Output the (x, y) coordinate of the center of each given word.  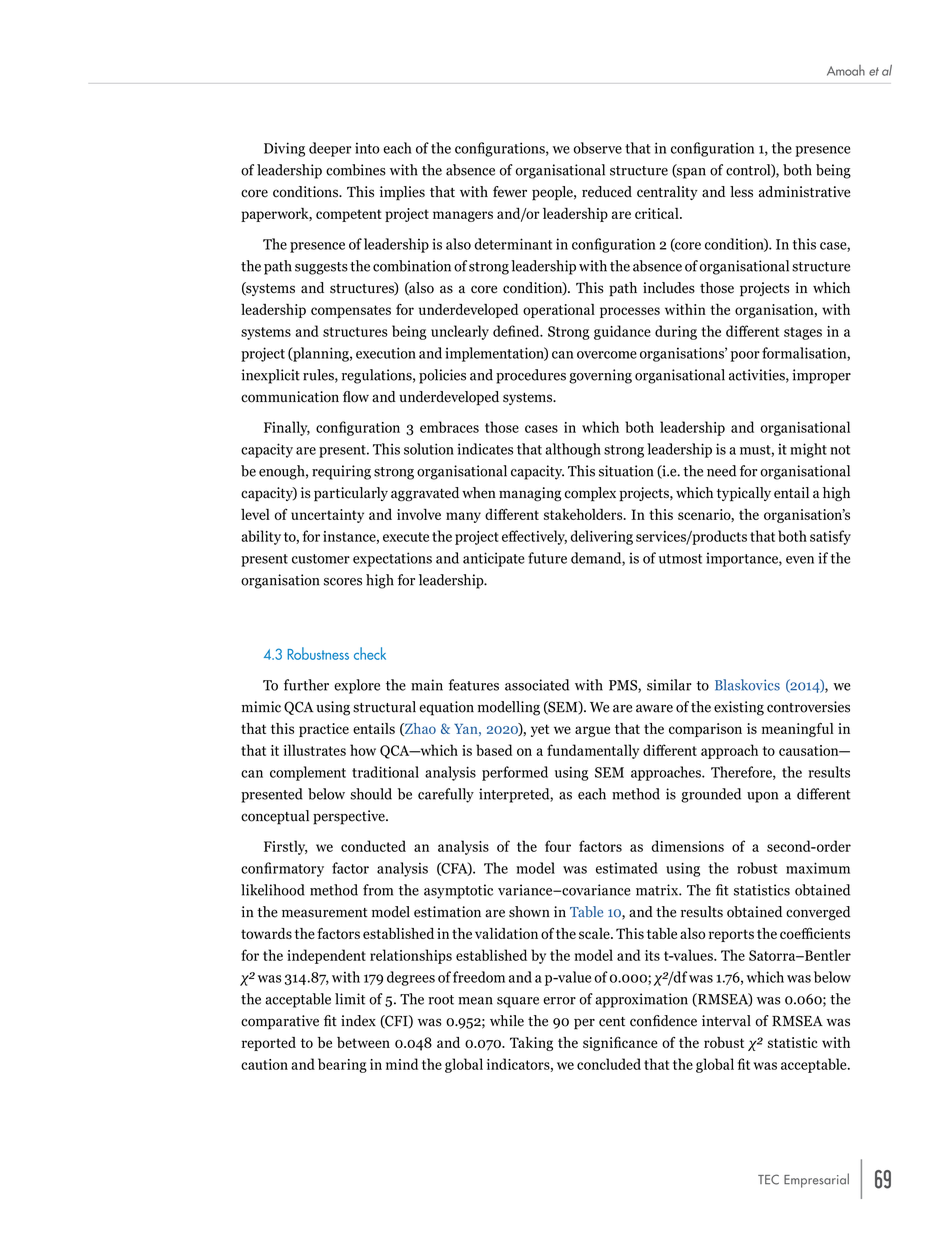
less (741, 192)
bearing (342, 1065)
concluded (609, 1064)
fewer (510, 192)
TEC (768, 1179)
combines (356, 170)
